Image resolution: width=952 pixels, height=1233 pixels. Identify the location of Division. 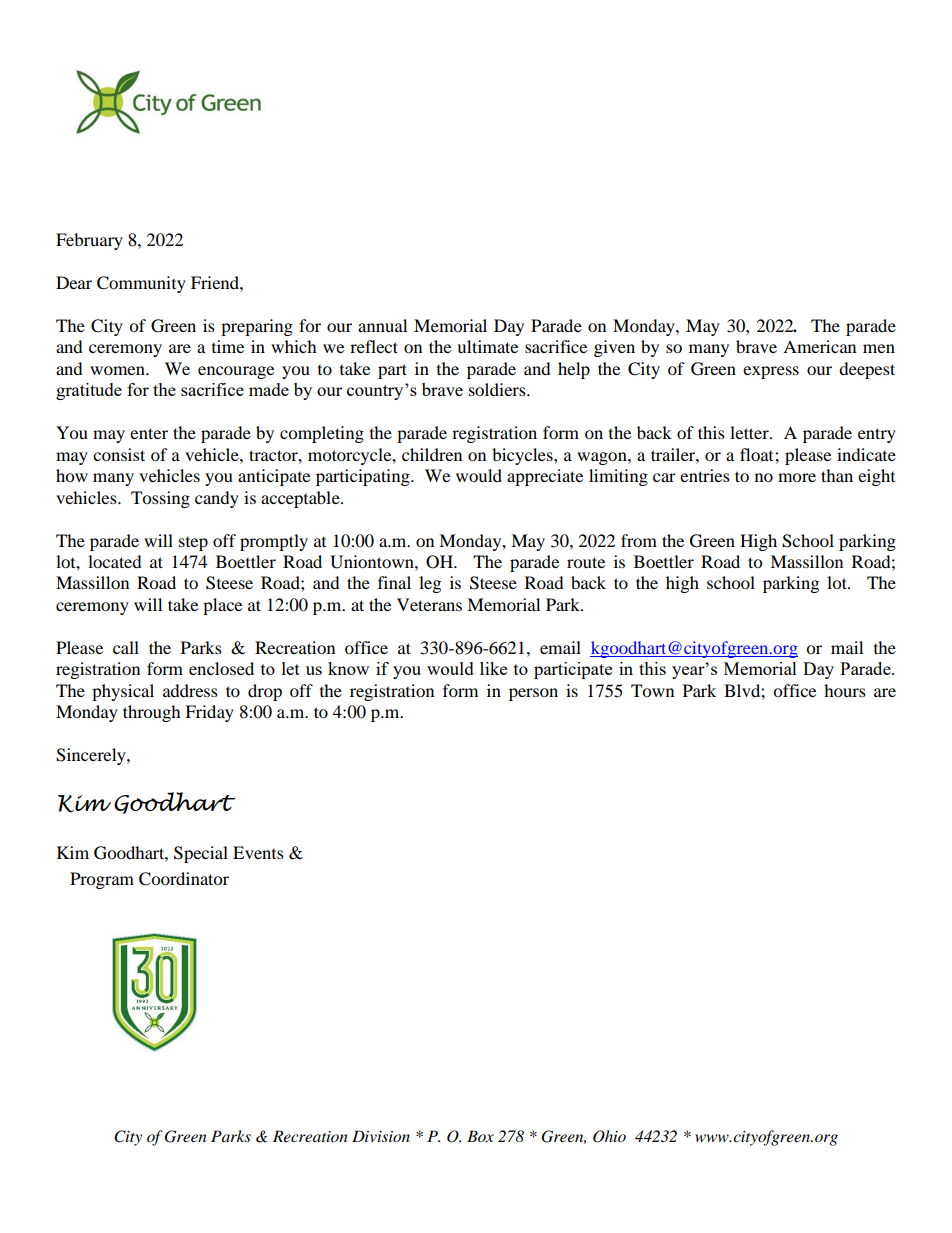
(381, 1136).
